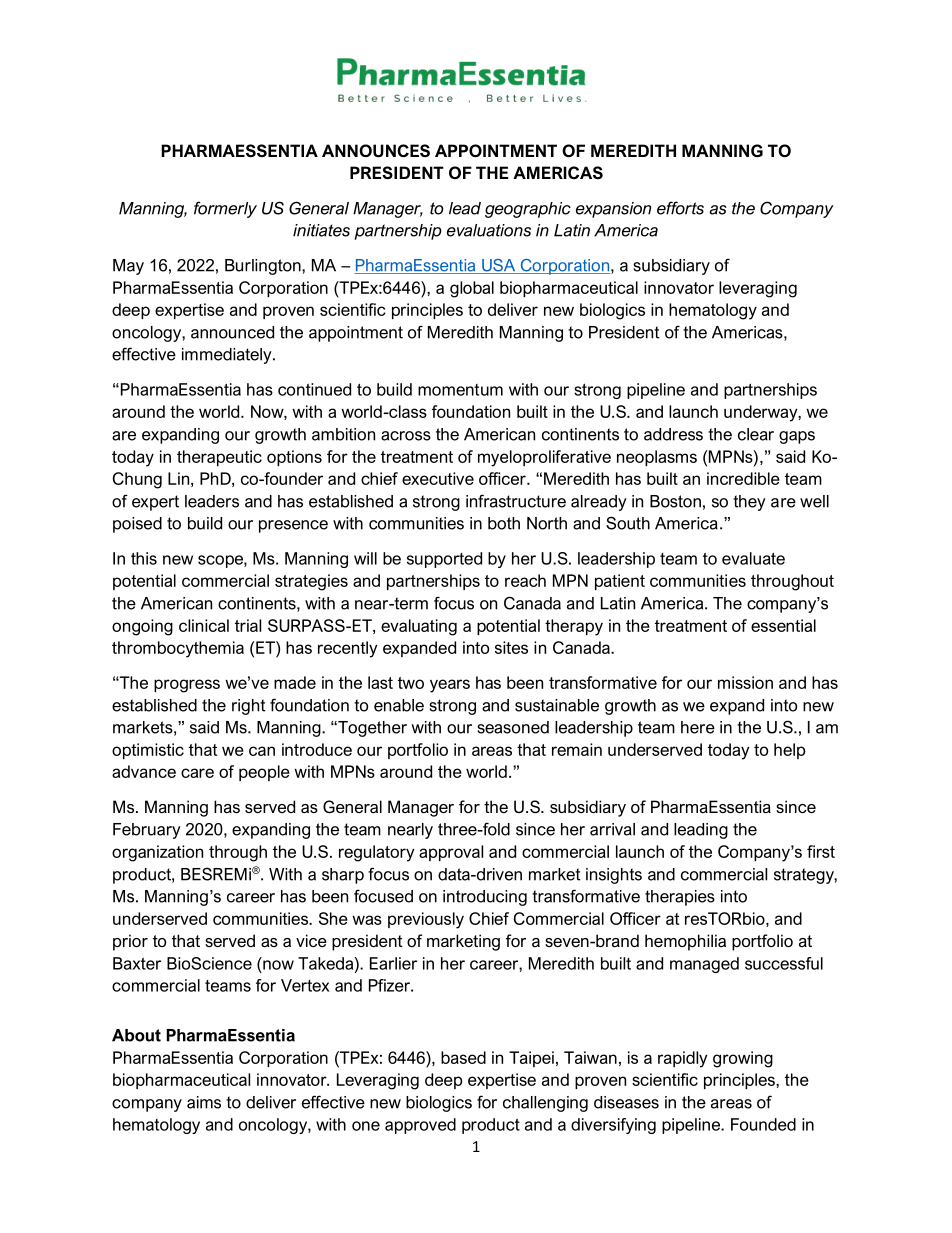 This screenshot has width=952, height=1233. Describe the element at coordinates (528, 210) in the screenshot. I see `geographic` at that location.
